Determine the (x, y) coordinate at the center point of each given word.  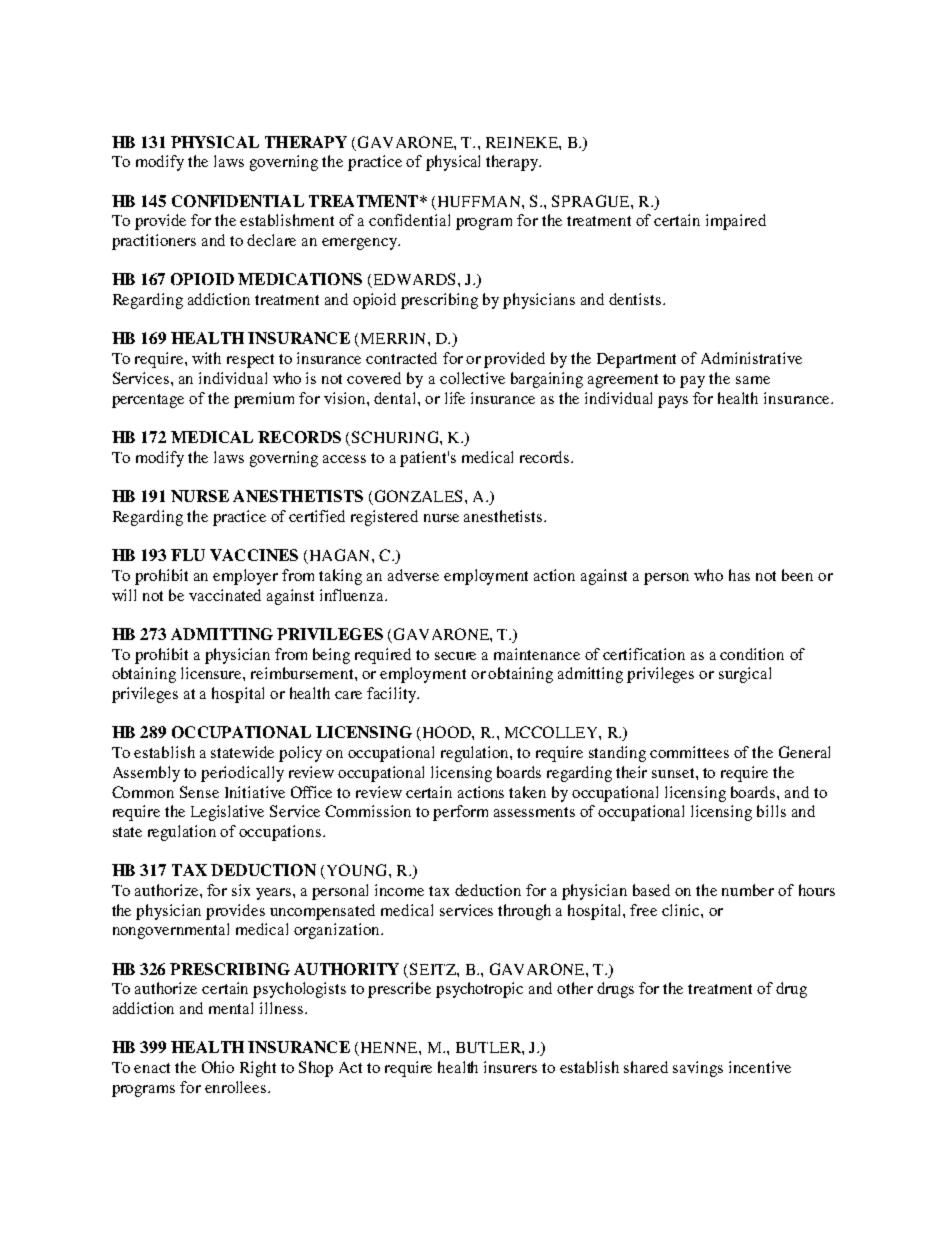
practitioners (154, 242)
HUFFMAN (479, 203)
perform (460, 813)
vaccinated (225, 595)
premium (264, 400)
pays (673, 402)
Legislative (227, 813)
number (748, 890)
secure (455, 656)
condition (752, 654)
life (455, 398)
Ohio (218, 1067)
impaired (736, 222)
